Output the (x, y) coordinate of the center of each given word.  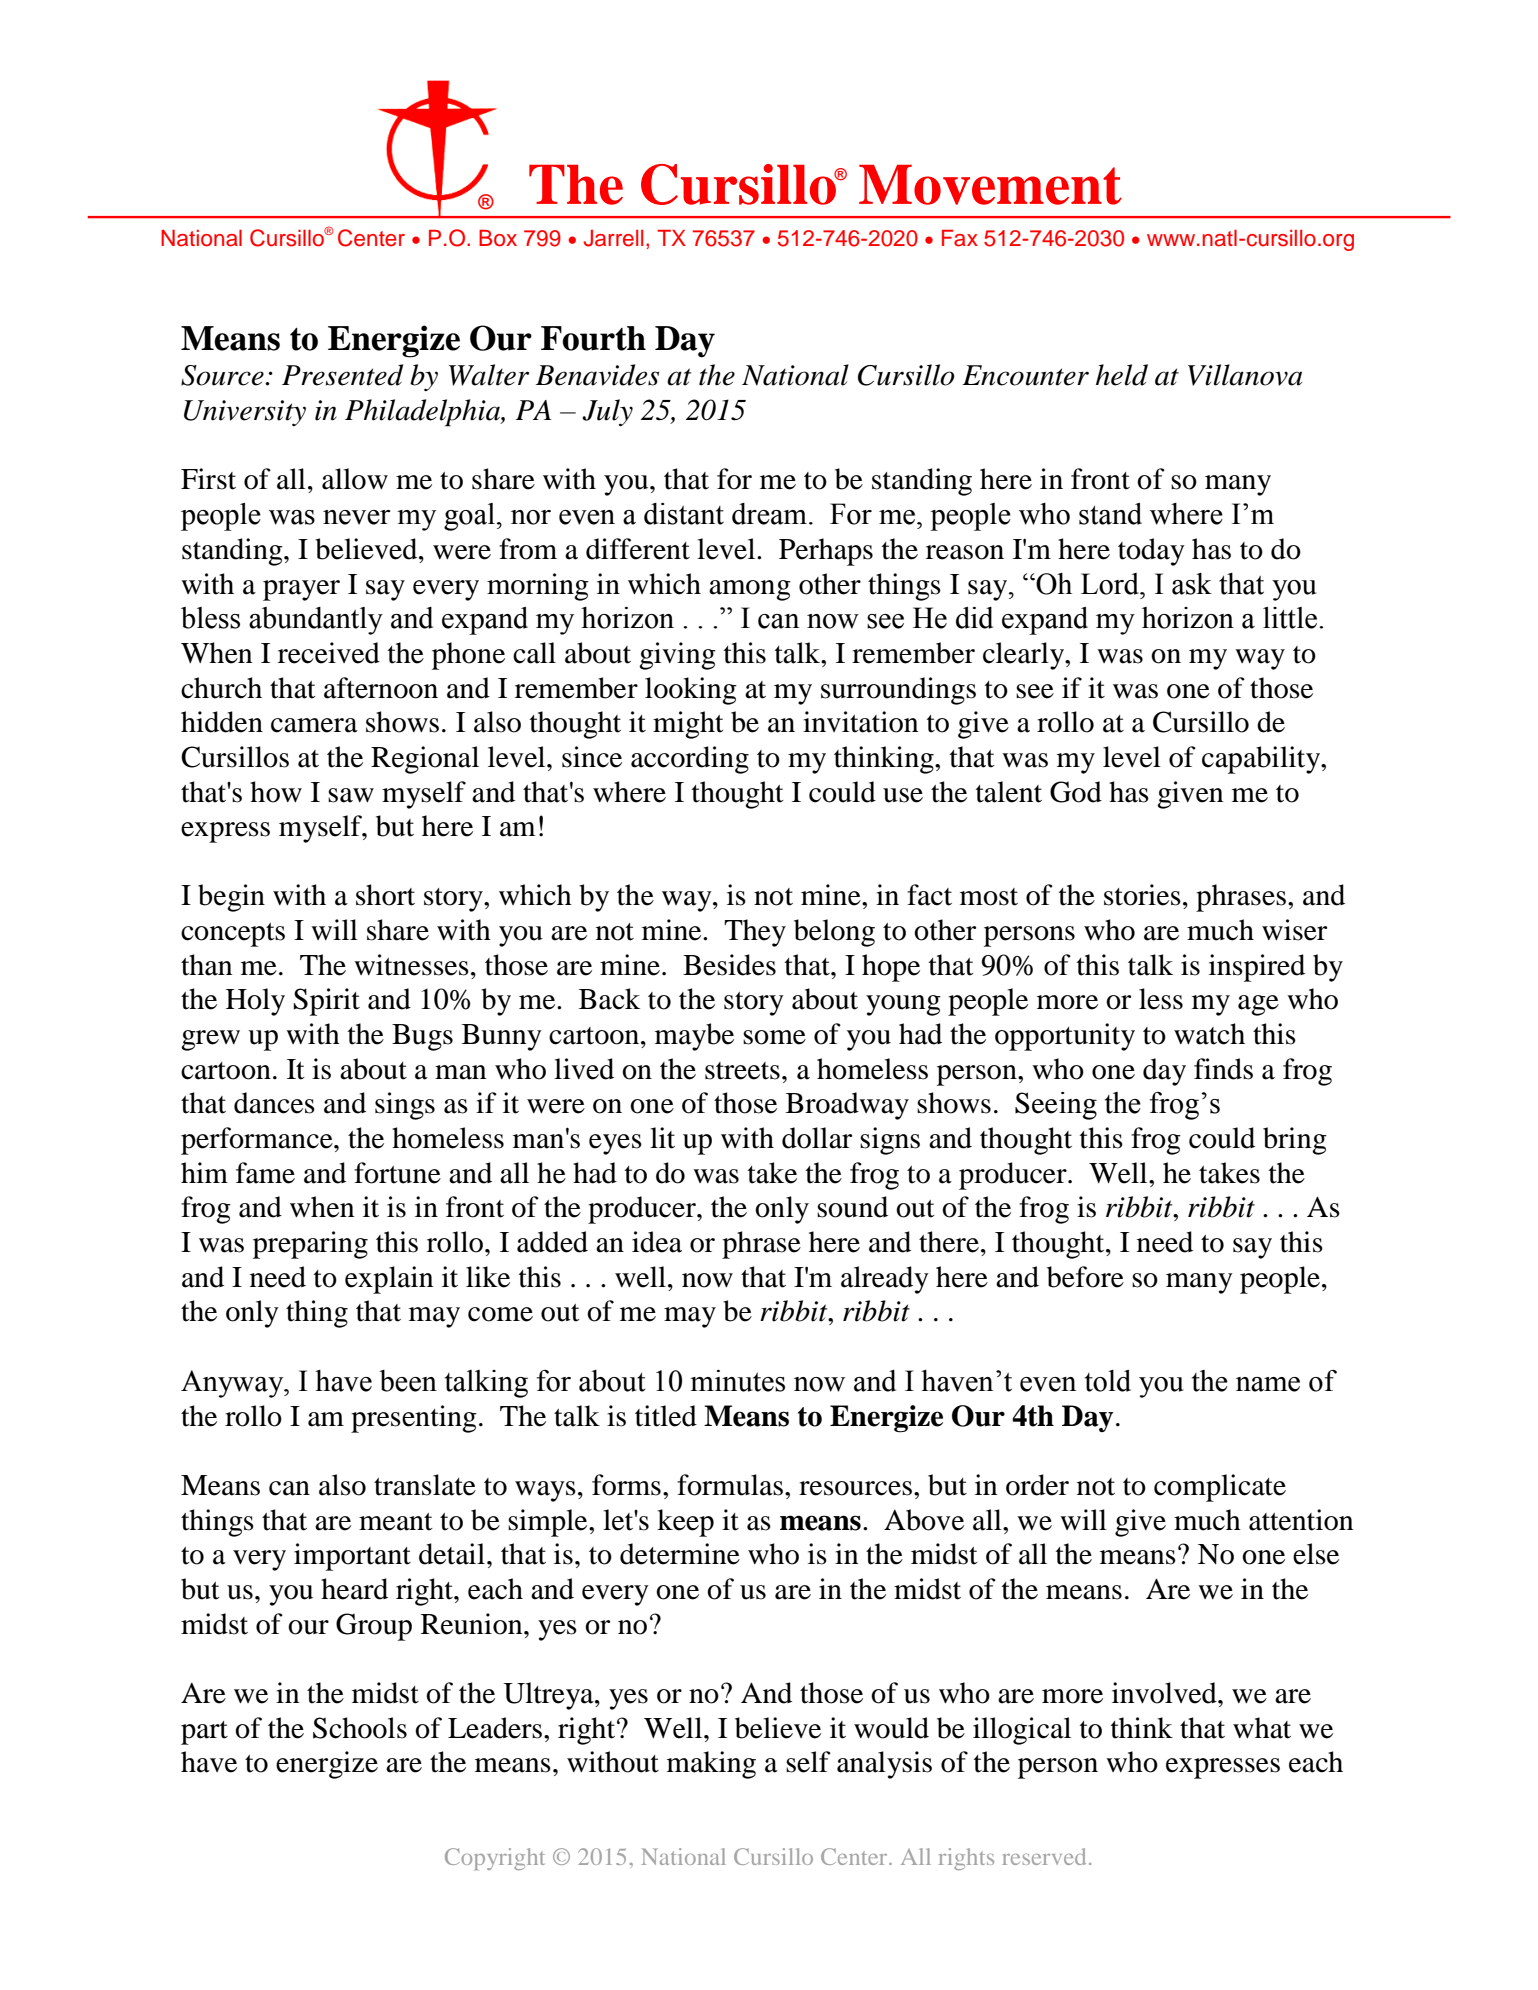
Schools (360, 1728)
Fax (960, 238)
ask (1192, 584)
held (1122, 375)
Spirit (327, 1002)
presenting (414, 1419)
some (774, 1037)
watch (1209, 1034)
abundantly (316, 621)
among (750, 590)
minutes (737, 1381)
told (1108, 1381)
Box (498, 238)
